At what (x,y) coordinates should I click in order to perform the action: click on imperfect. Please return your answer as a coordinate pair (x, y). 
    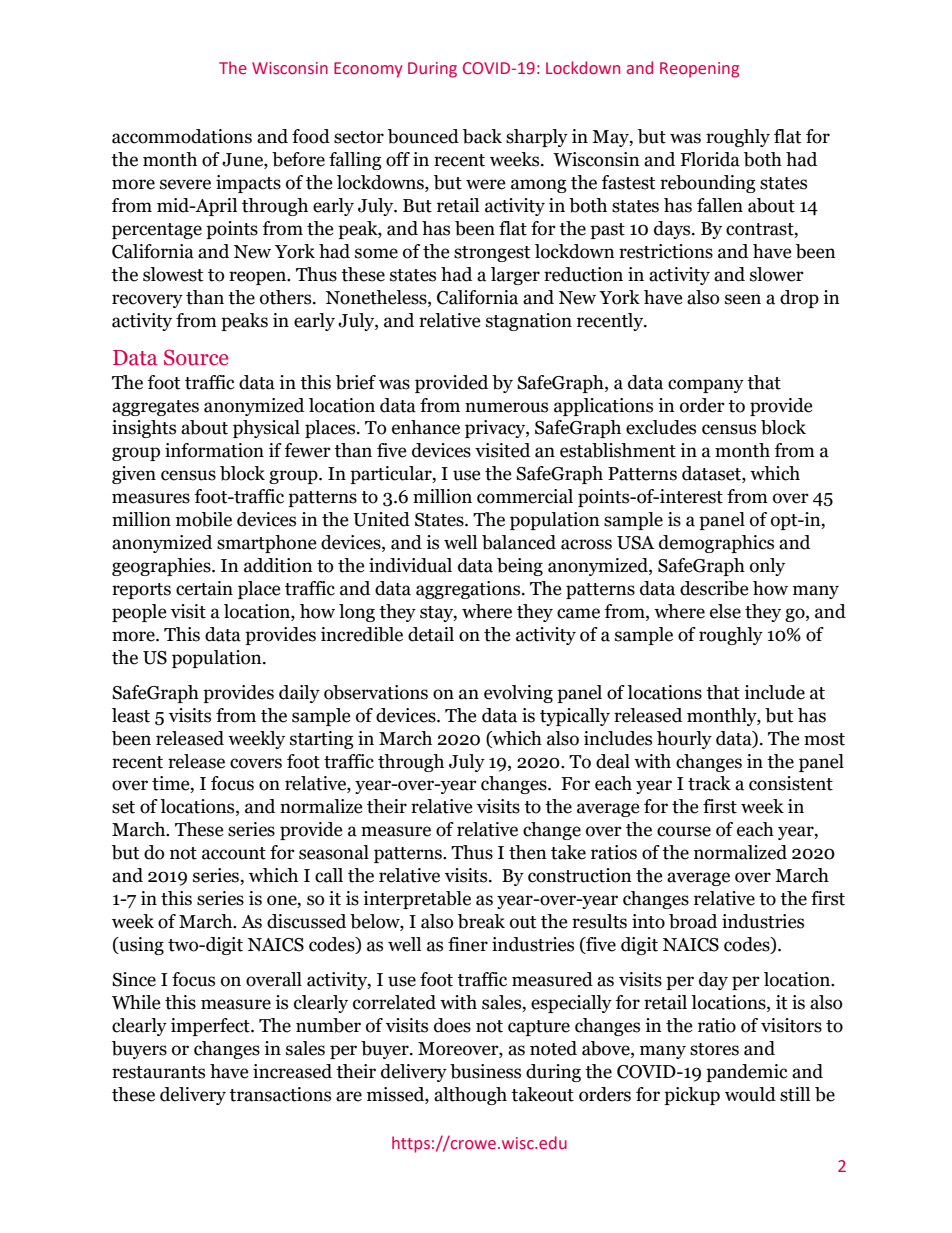
    Looking at the image, I should click on (211, 1027).
